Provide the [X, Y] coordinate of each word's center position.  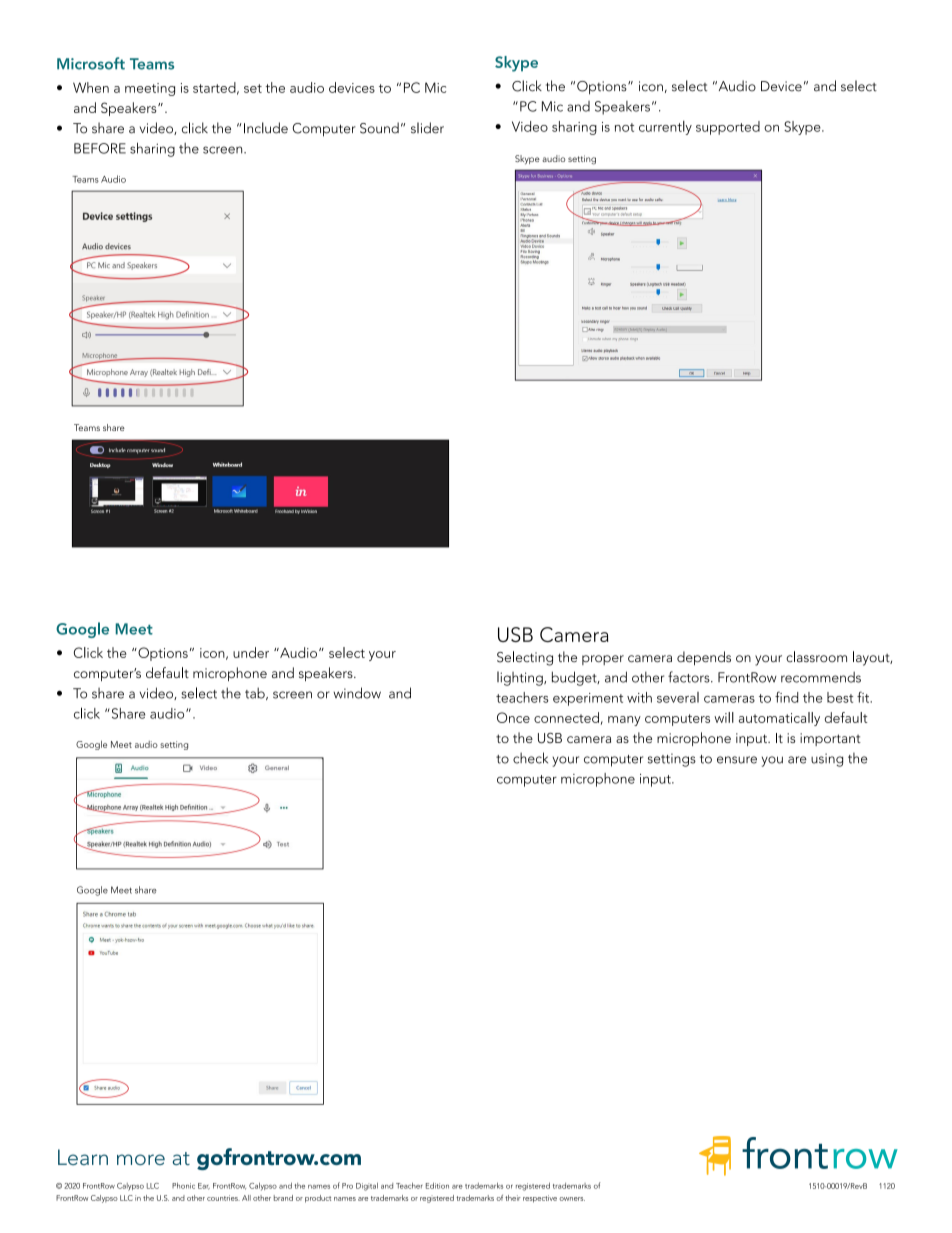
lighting [521, 678]
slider [427, 128]
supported [728, 128]
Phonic [183, 1186]
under [251, 652]
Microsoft [91, 63]
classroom [816, 656]
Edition [437, 1186]
